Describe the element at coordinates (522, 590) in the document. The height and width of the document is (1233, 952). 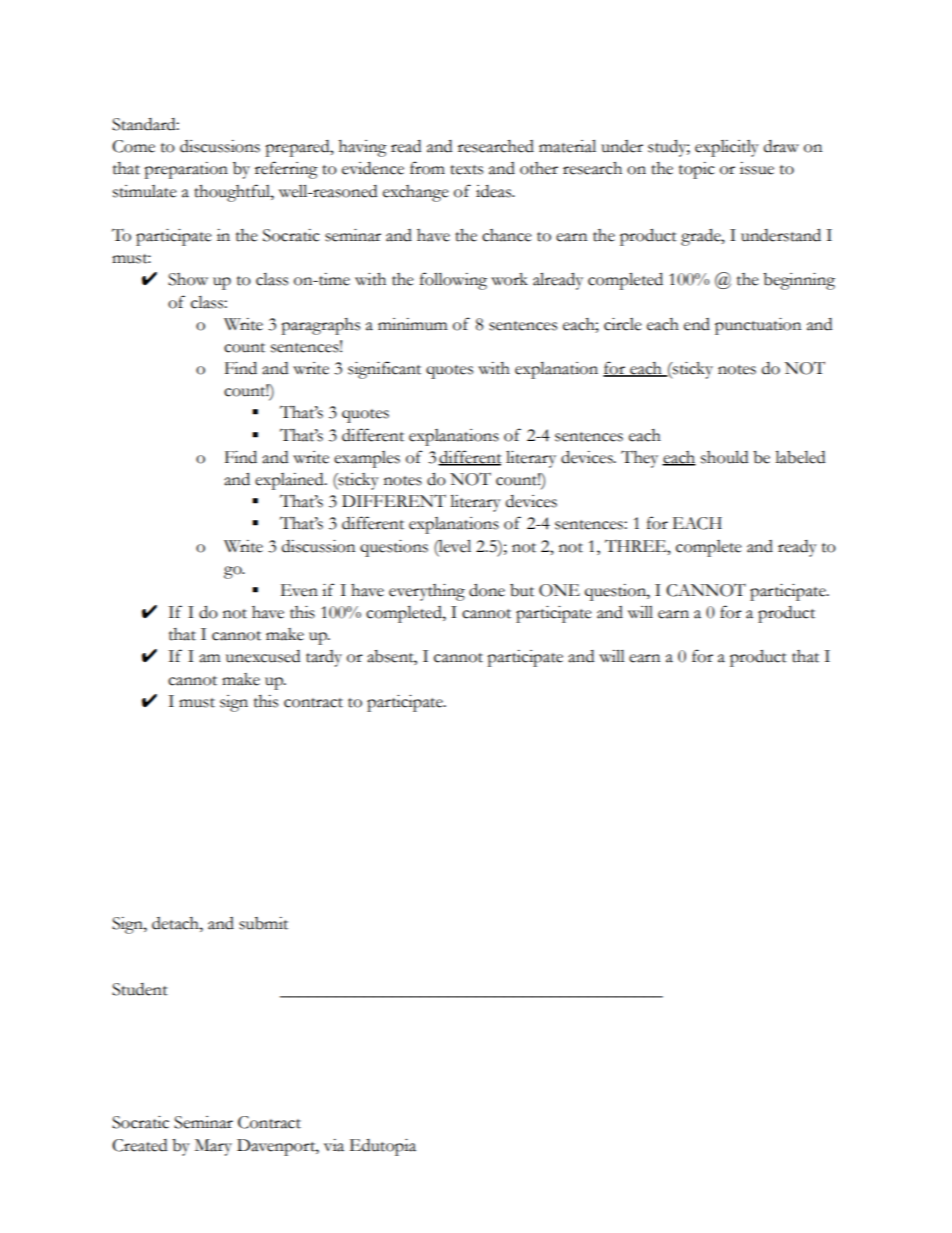
I see `but` at that location.
